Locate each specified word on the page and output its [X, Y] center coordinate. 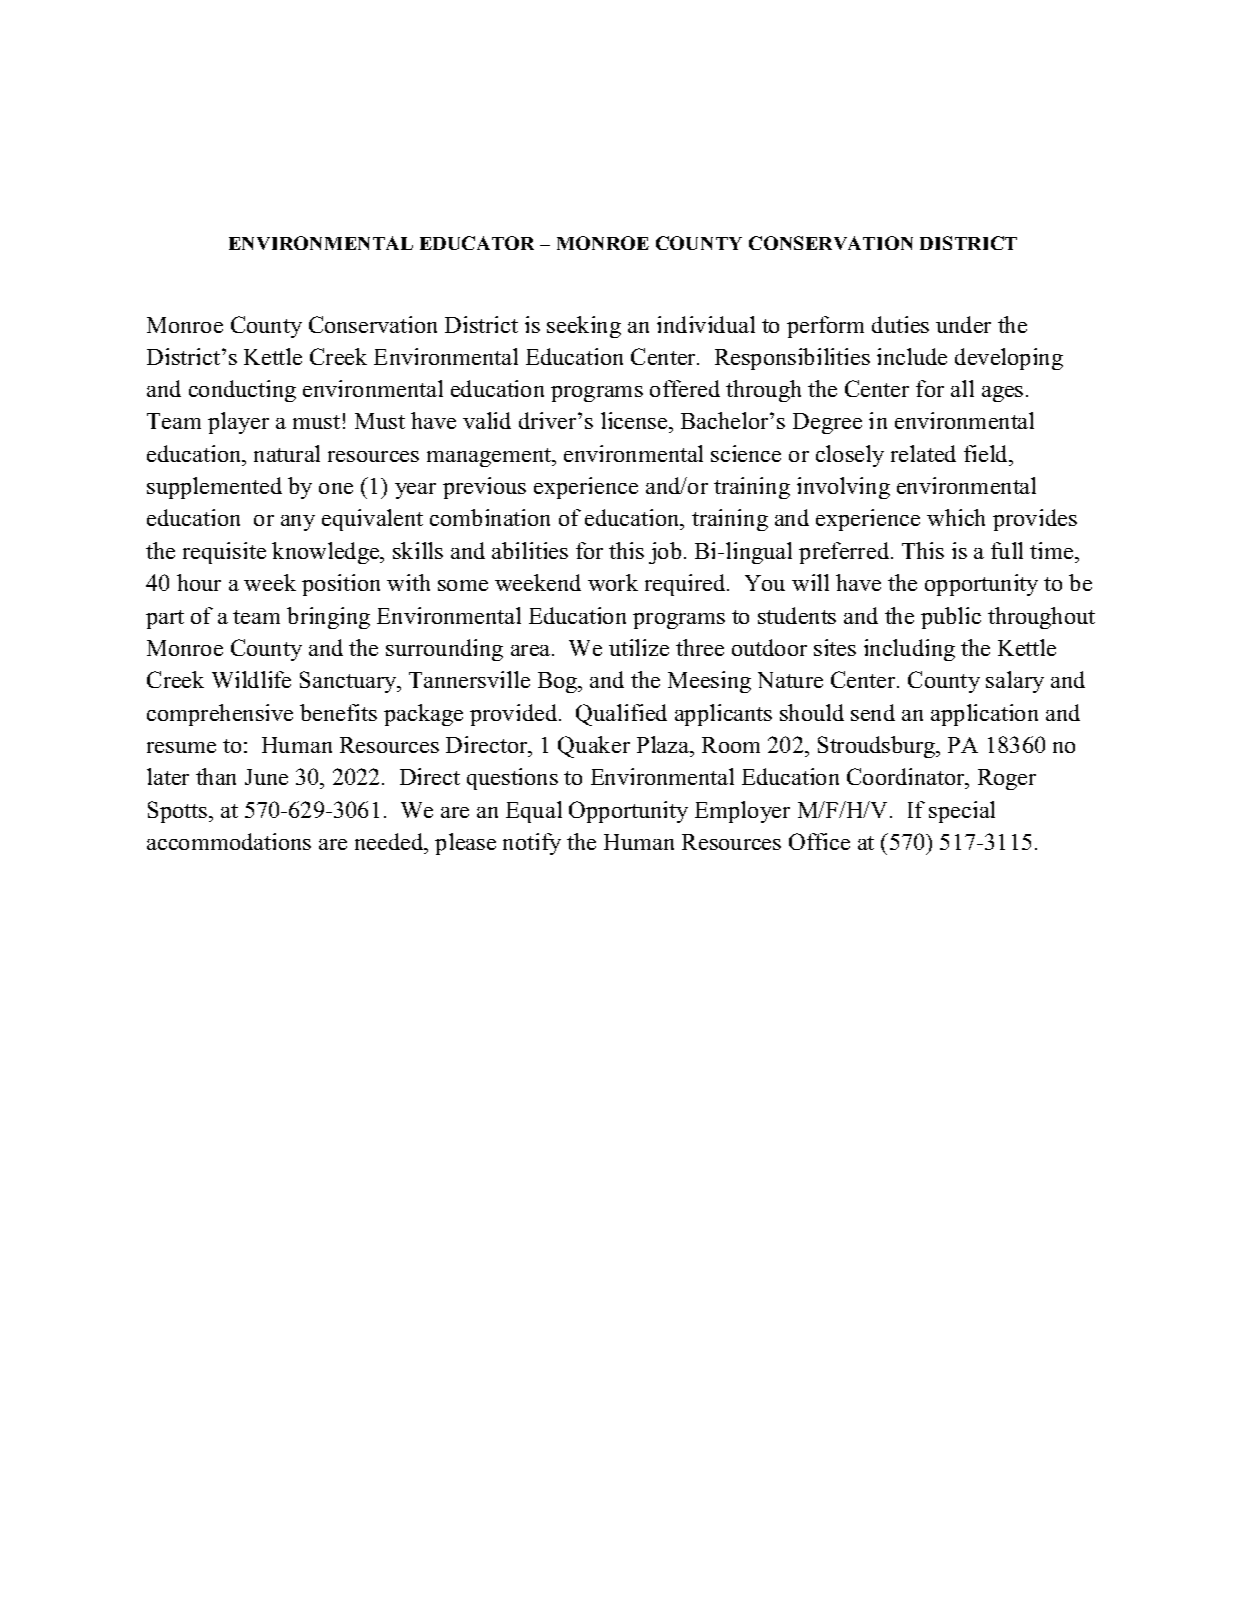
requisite [224, 553]
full [1007, 550]
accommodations [229, 841]
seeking [584, 327]
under [963, 324]
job [665, 553]
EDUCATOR [477, 243]
